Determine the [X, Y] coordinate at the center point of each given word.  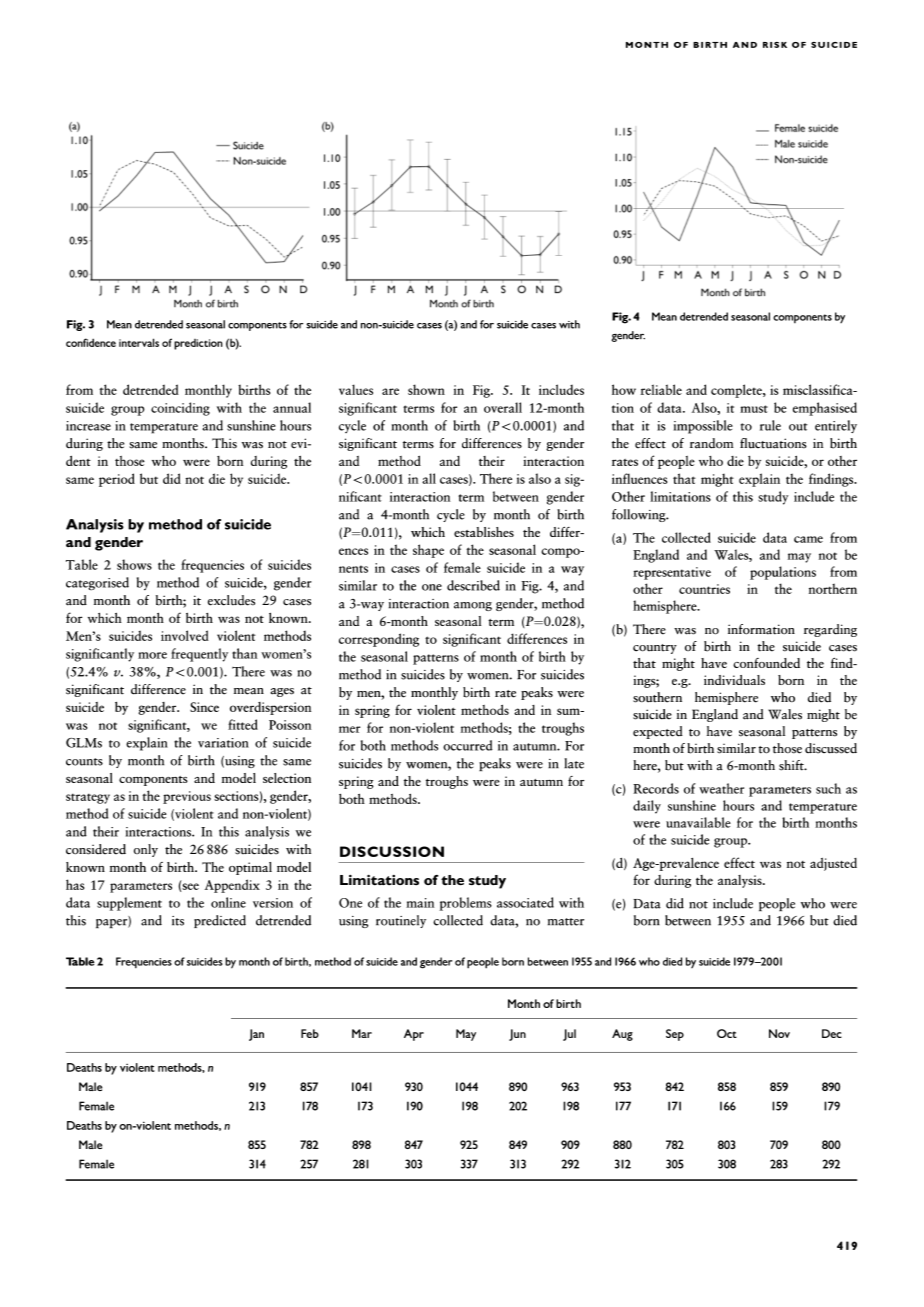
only [146, 850]
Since [204, 707]
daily [647, 807]
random [712, 443]
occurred [468, 745]
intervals [139, 342]
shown [426, 389]
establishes [484, 532]
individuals [734, 680]
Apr [414, 1035]
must [754, 409]
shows [134, 564]
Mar [362, 1033]
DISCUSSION [392, 851]
